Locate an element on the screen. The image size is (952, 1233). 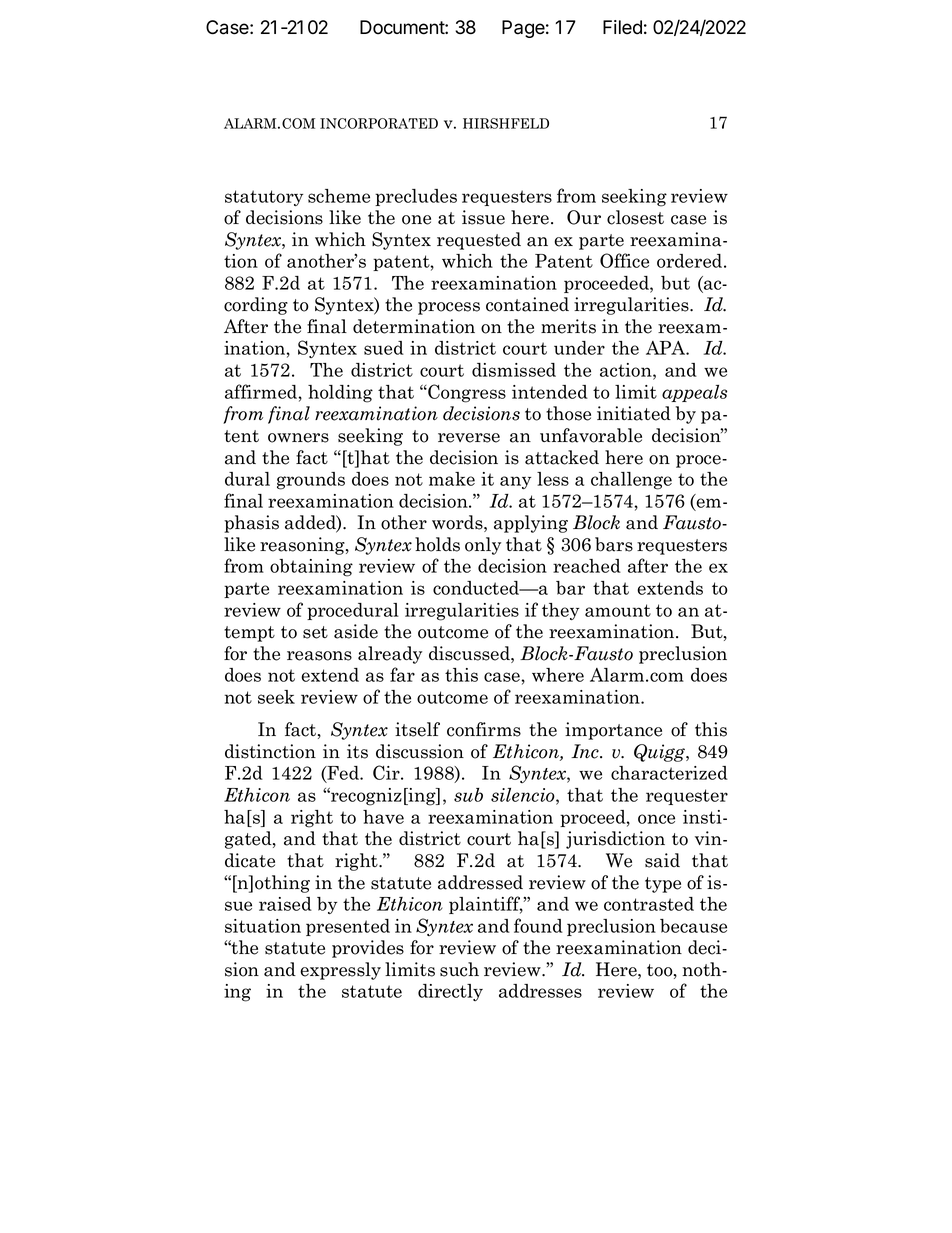
expressly is located at coordinates (340, 971).
